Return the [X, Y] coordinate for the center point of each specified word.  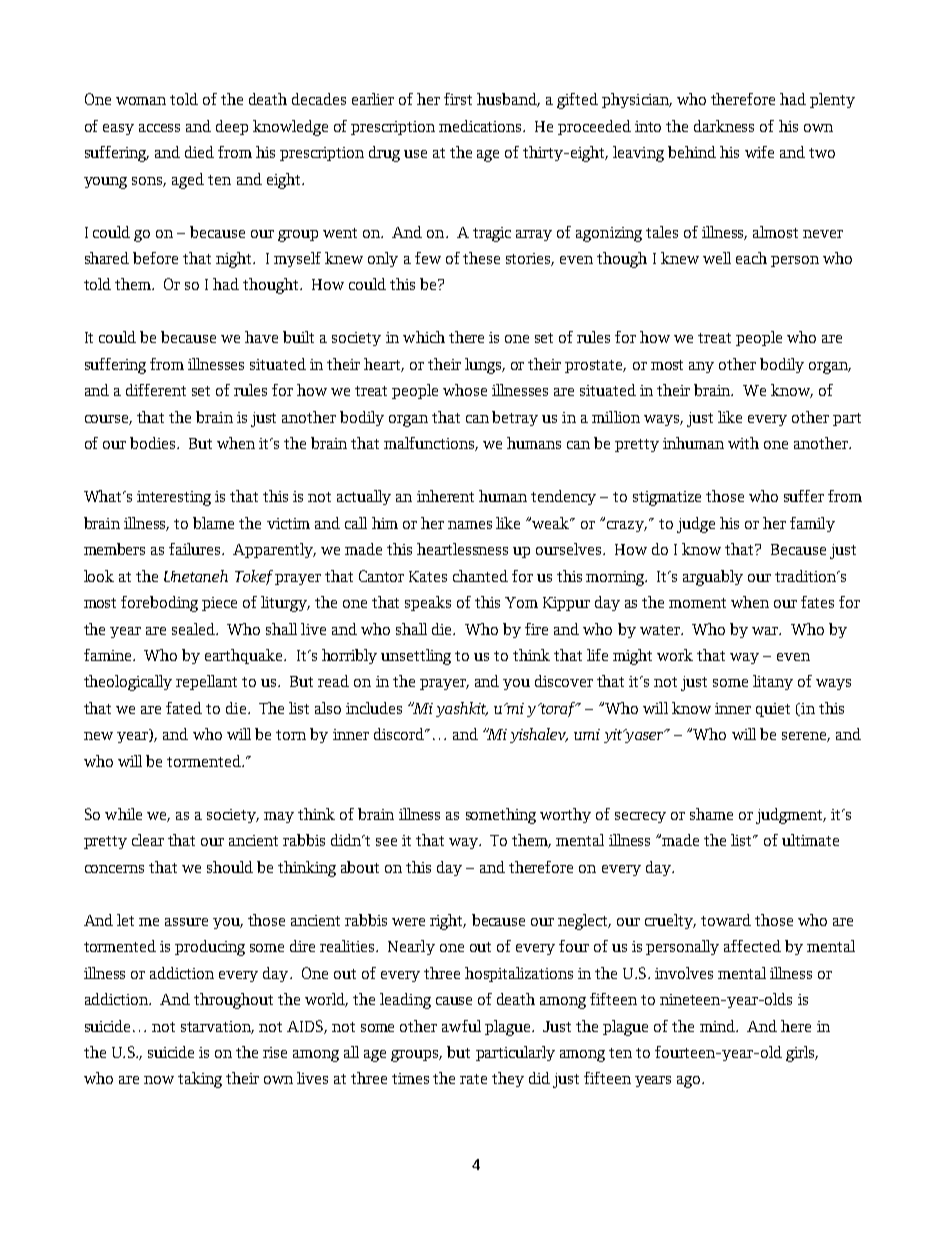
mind [718, 1026]
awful [461, 1026]
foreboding [159, 604]
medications [481, 126]
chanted [480, 576]
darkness [724, 126]
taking [200, 1080]
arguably [713, 578]
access [159, 128]
